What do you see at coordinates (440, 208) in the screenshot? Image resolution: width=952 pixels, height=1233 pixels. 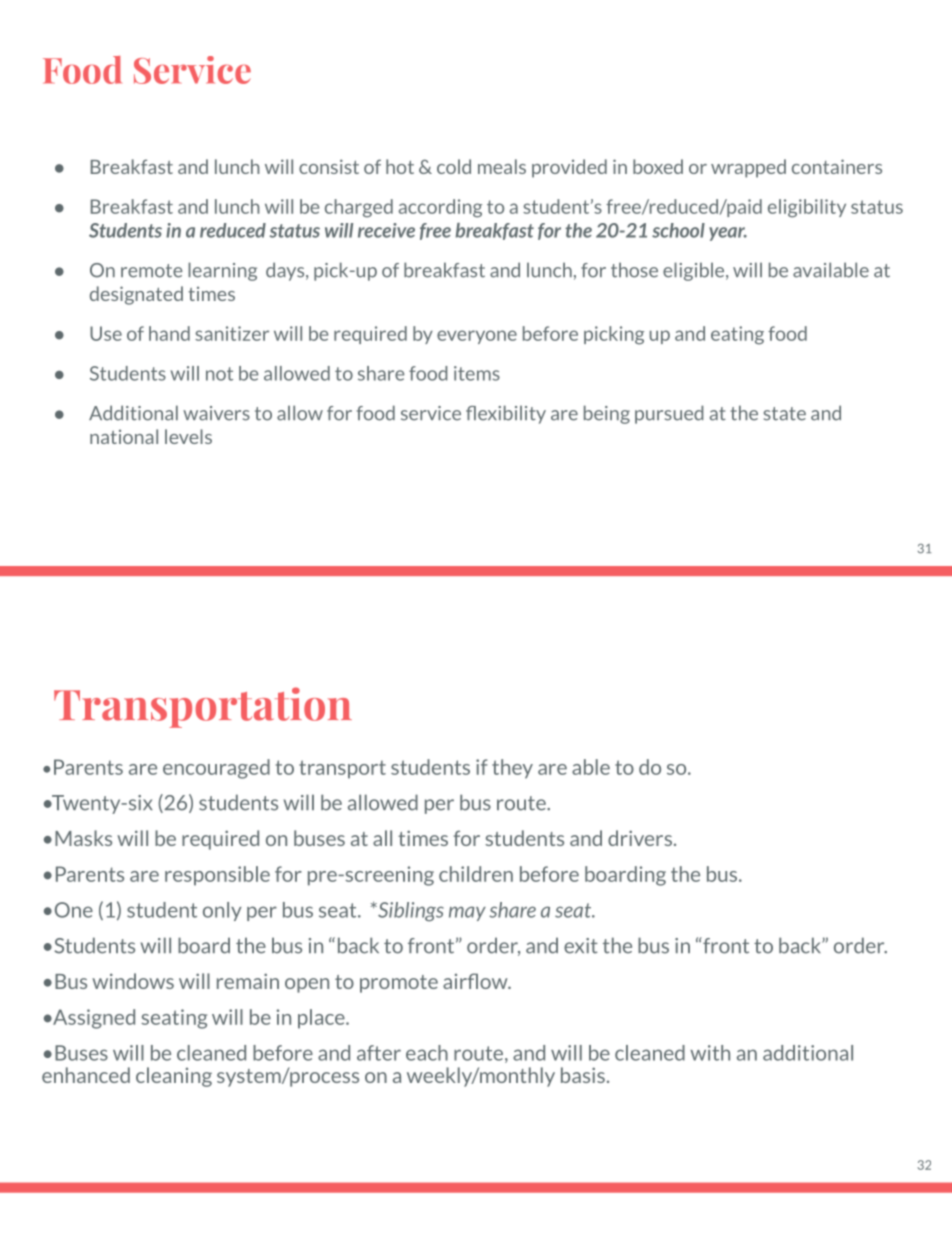 I see `according` at bounding box center [440, 208].
